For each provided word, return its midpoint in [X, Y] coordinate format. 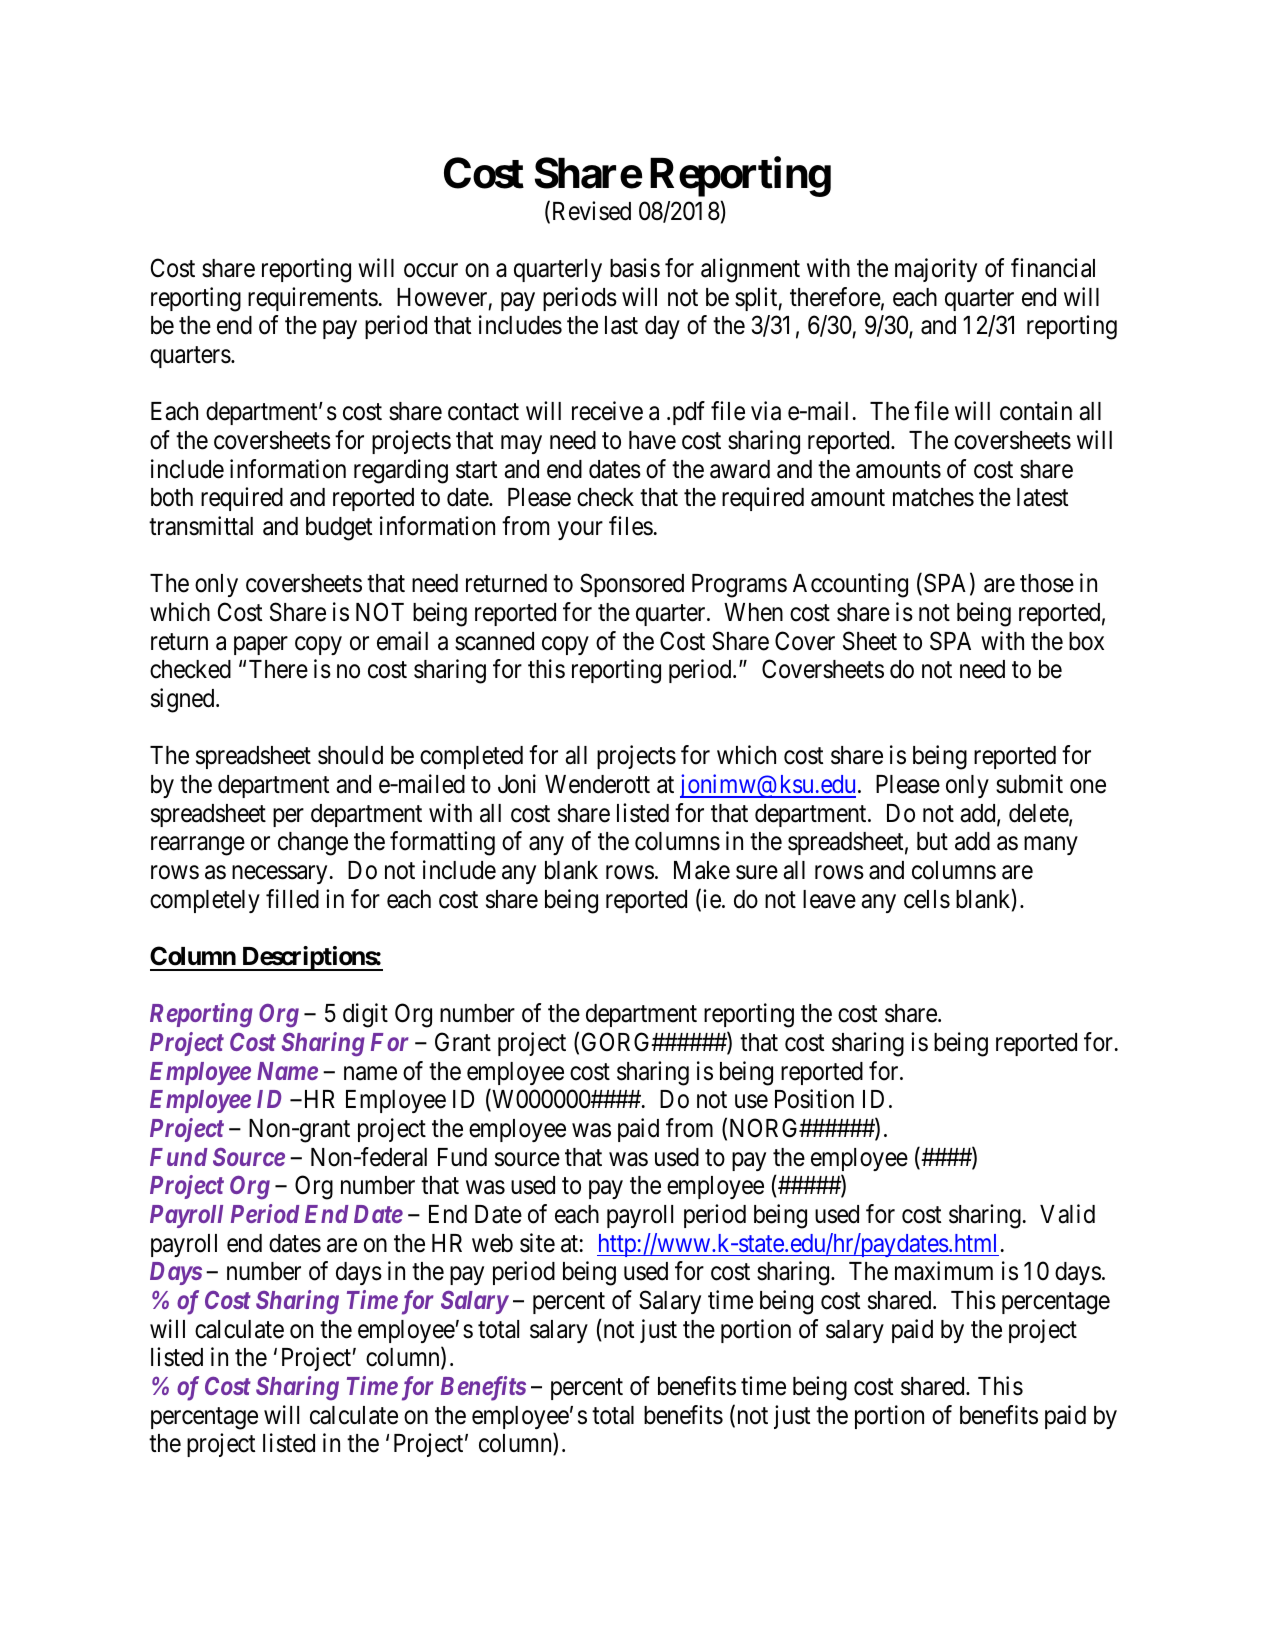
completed [471, 757]
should [350, 755]
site [537, 1243]
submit [1029, 784]
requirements [313, 299]
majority [936, 270]
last [621, 325]
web [492, 1243]
